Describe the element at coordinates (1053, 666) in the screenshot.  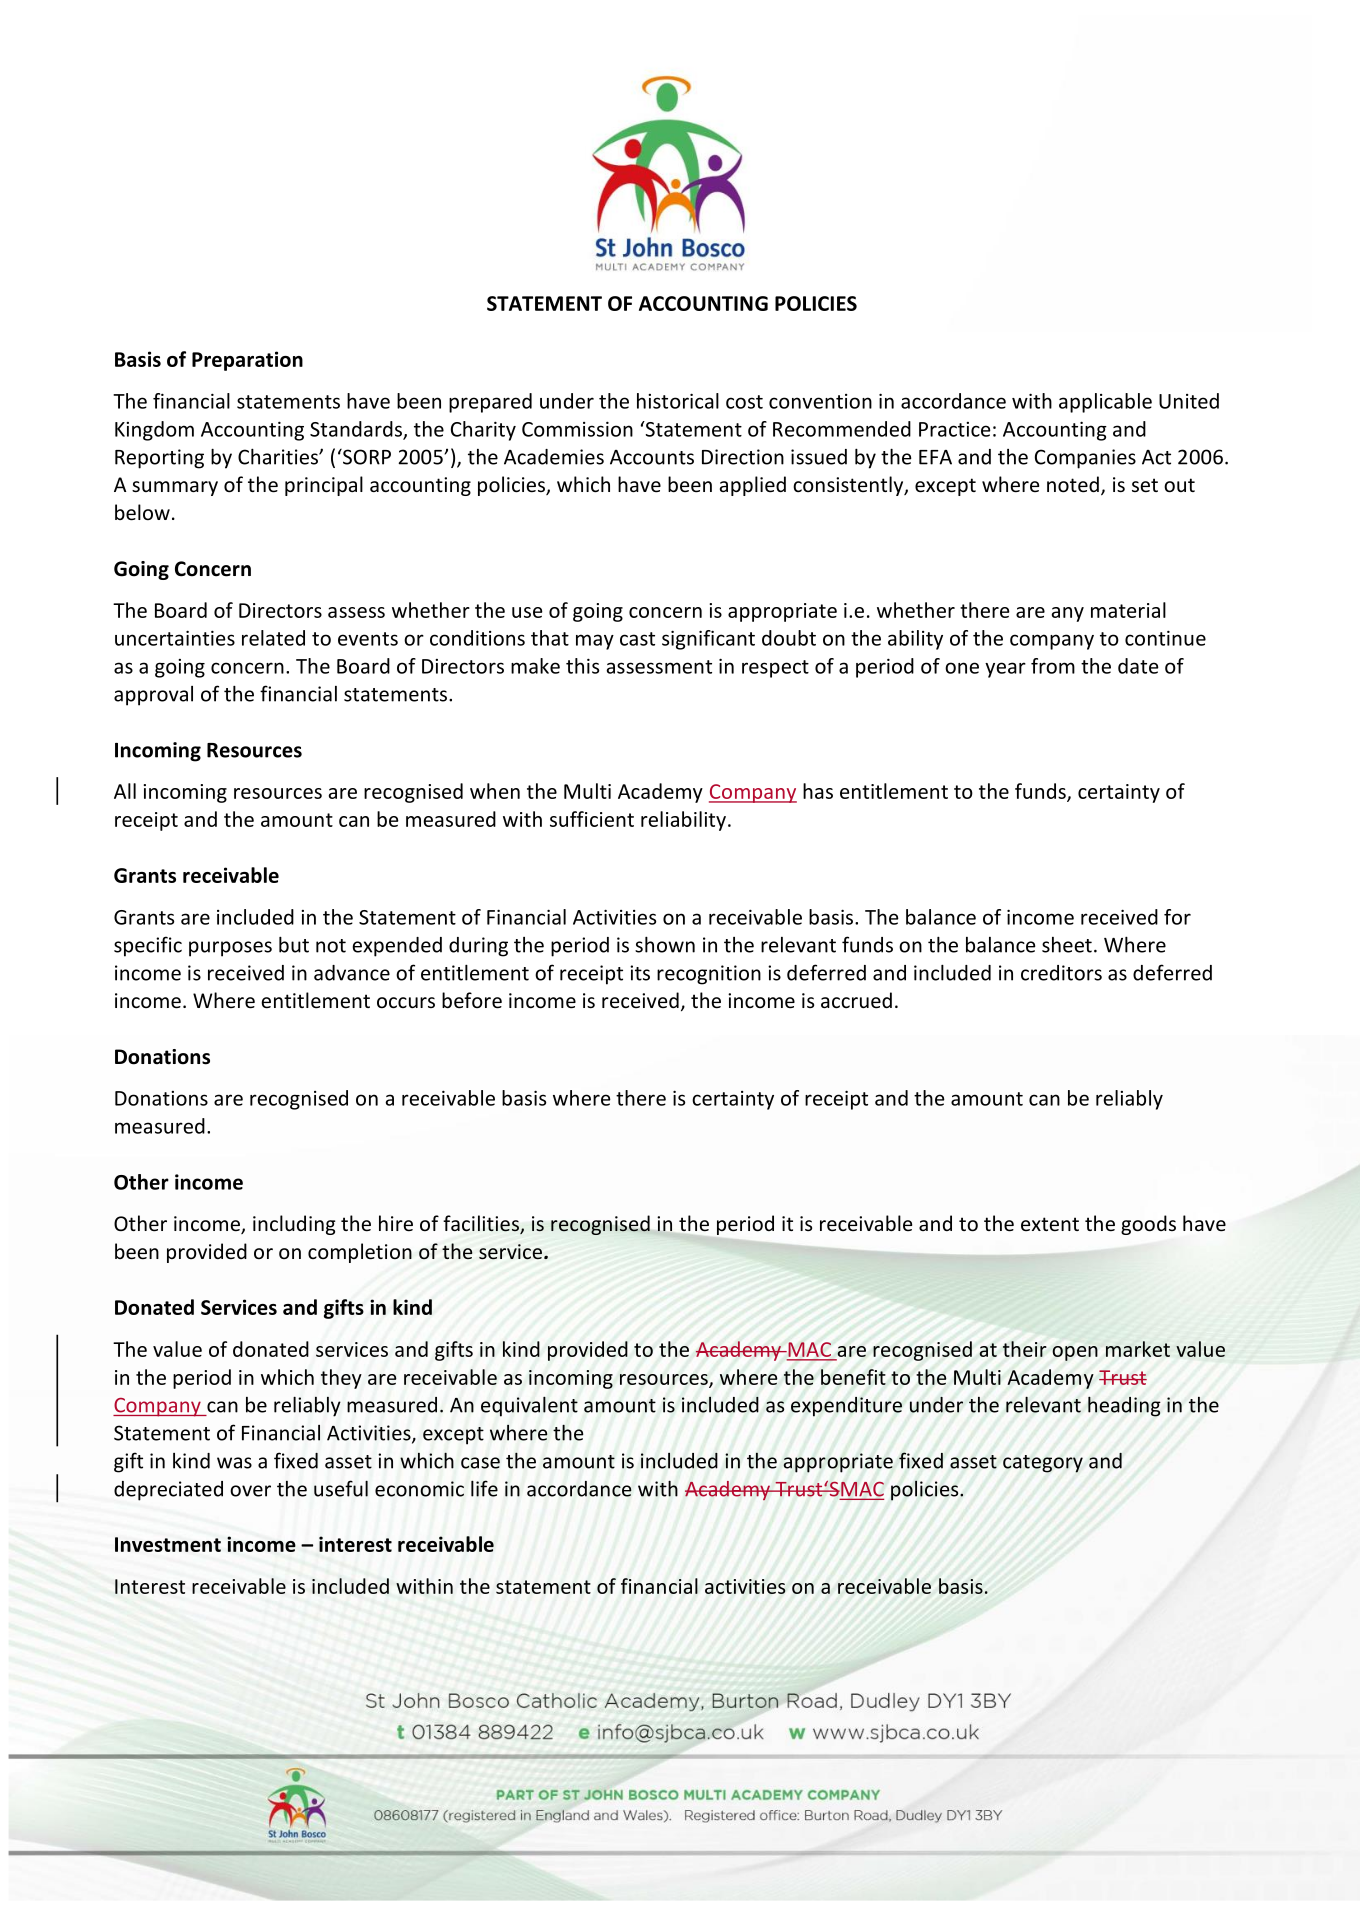
I see `from` at that location.
